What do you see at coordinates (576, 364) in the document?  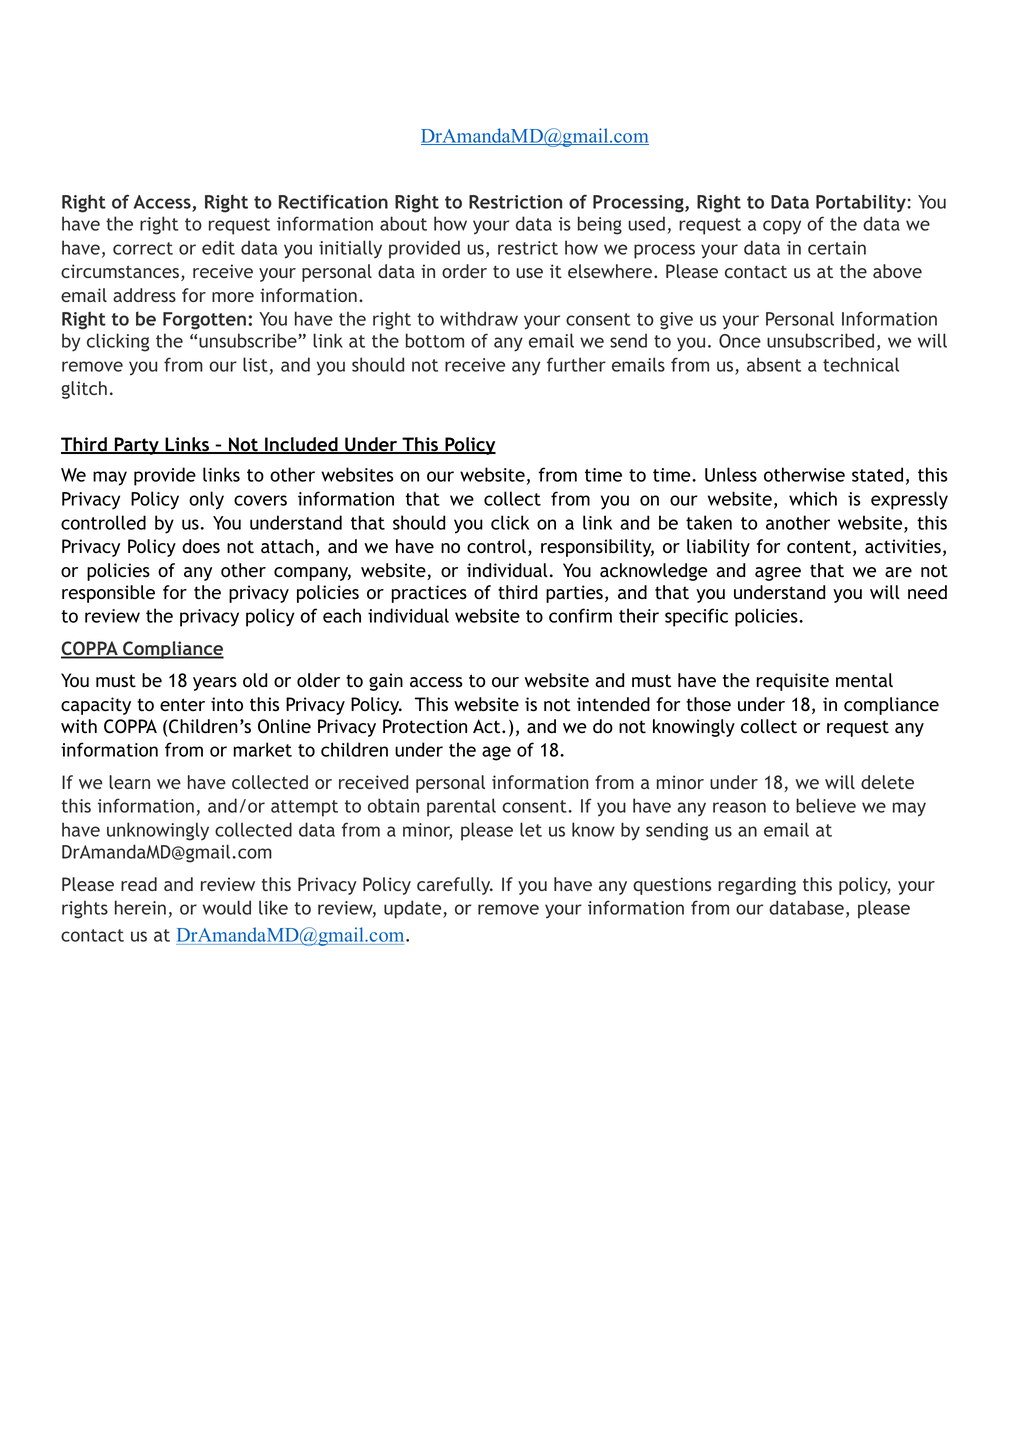 I see `further` at bounding box center [576, 364].
